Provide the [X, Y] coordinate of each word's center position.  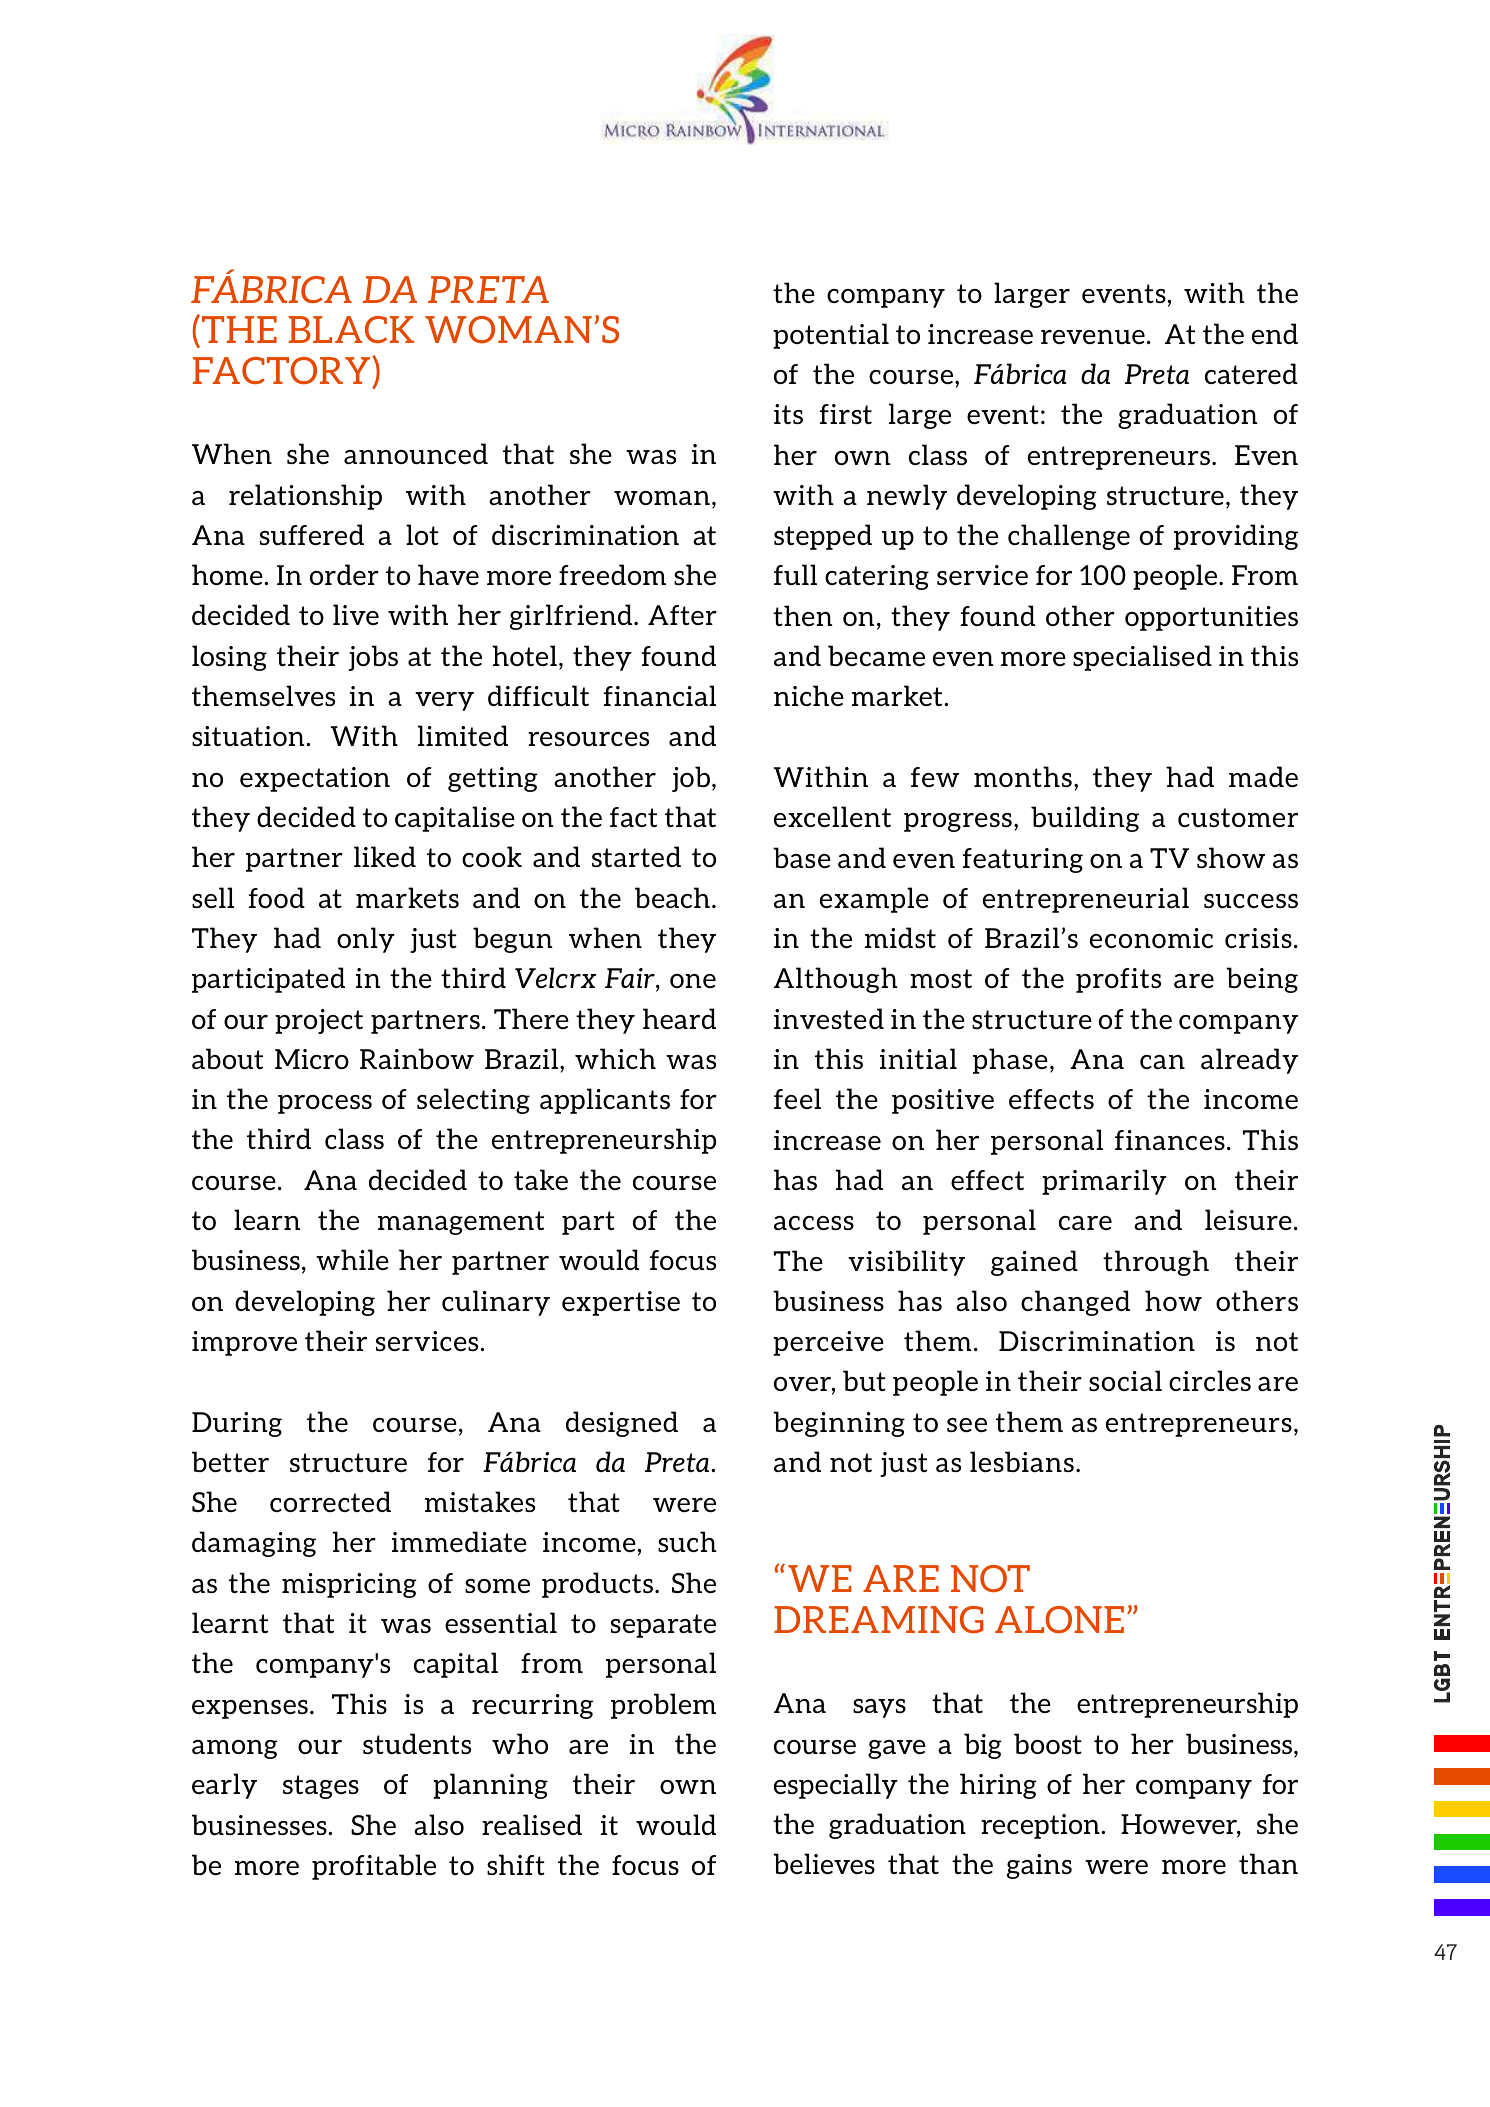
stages [321, 1787]
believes [824, 1863]
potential [831, 336]
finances [1170, 1140]
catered [1251, 373]
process [325, 1104]
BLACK [351, 329]
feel [797, 1098]
